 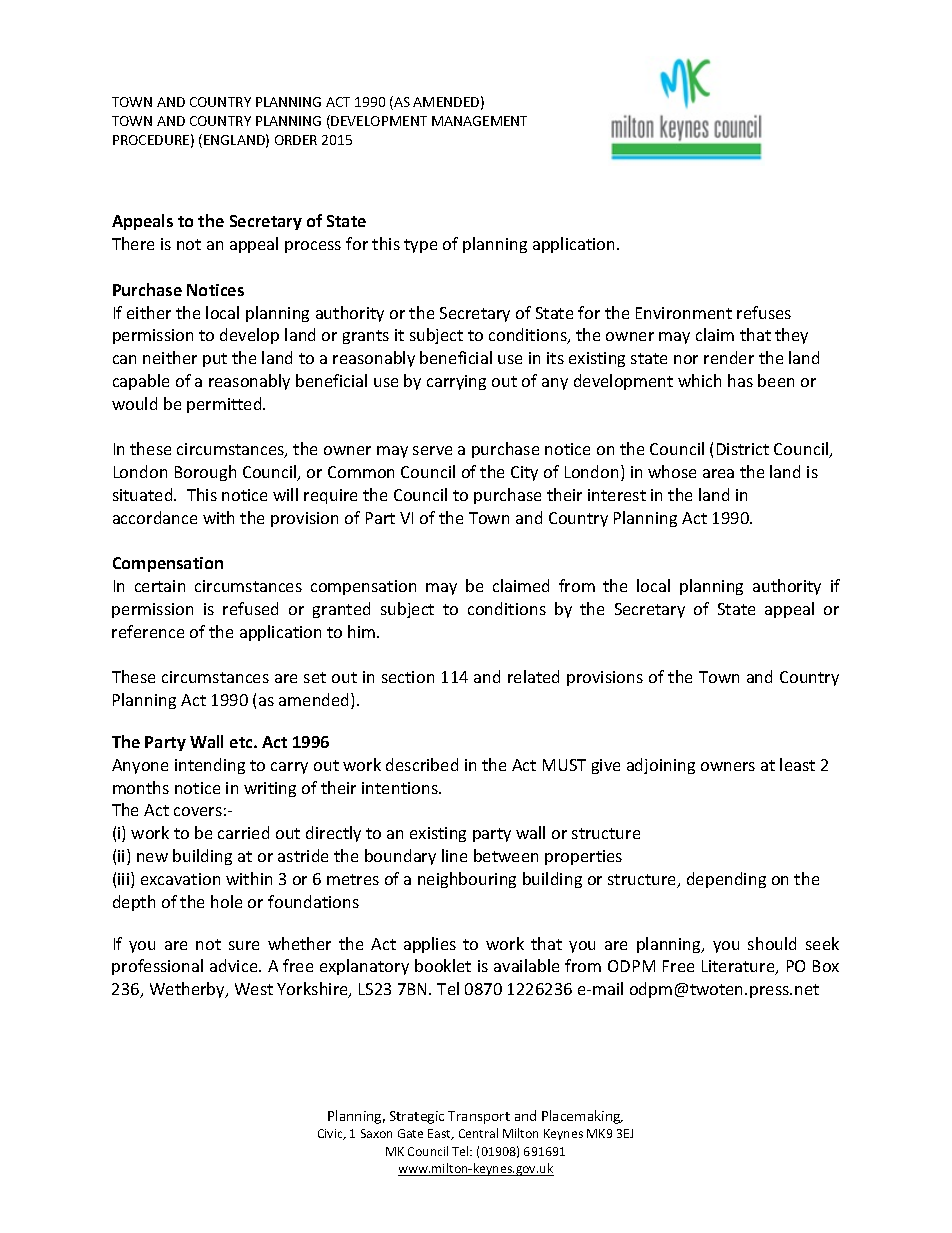 I want to click on City, so click(x=524, y=473).
